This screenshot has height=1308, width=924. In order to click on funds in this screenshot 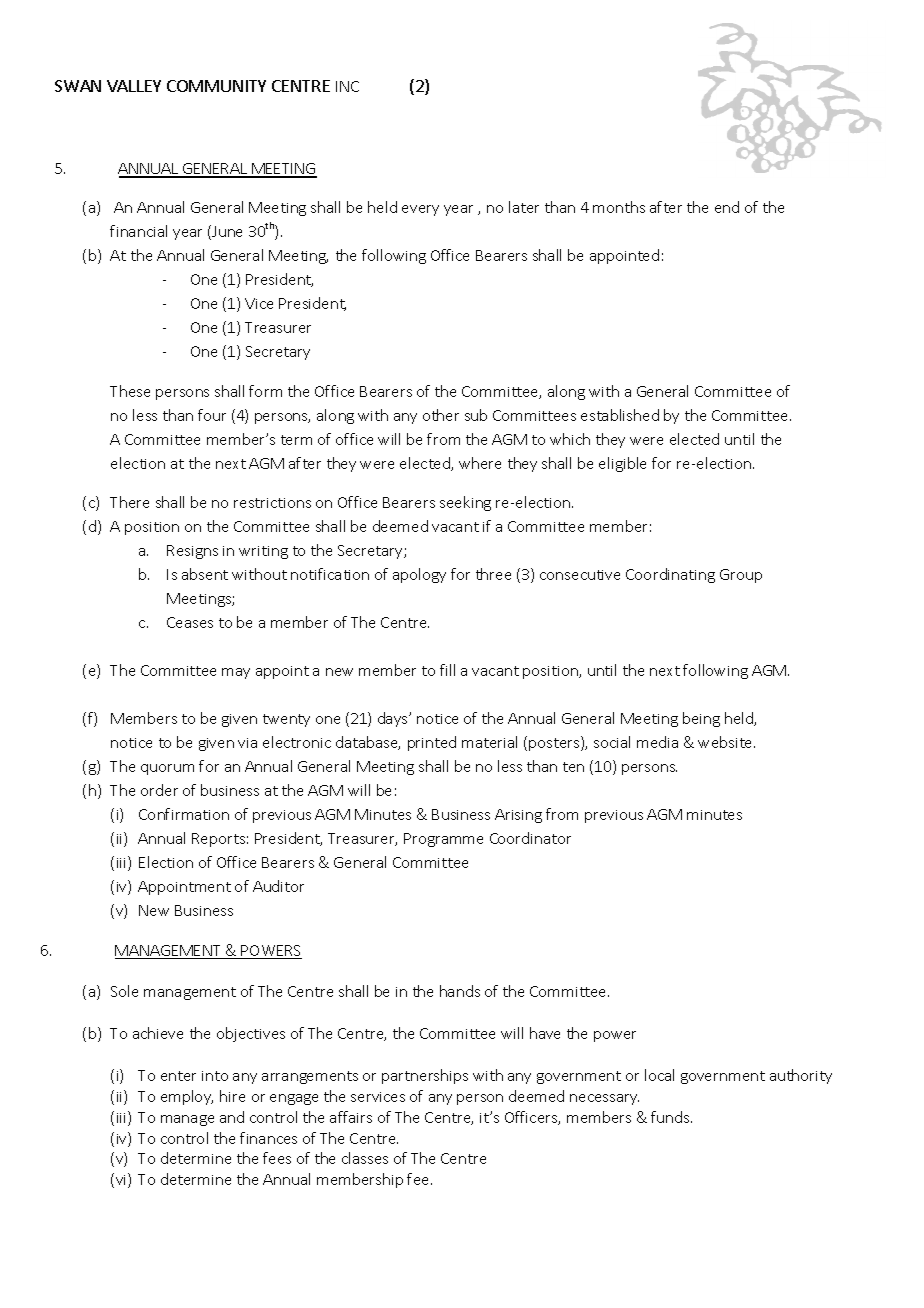, I will do `click(671, 1117)`.
